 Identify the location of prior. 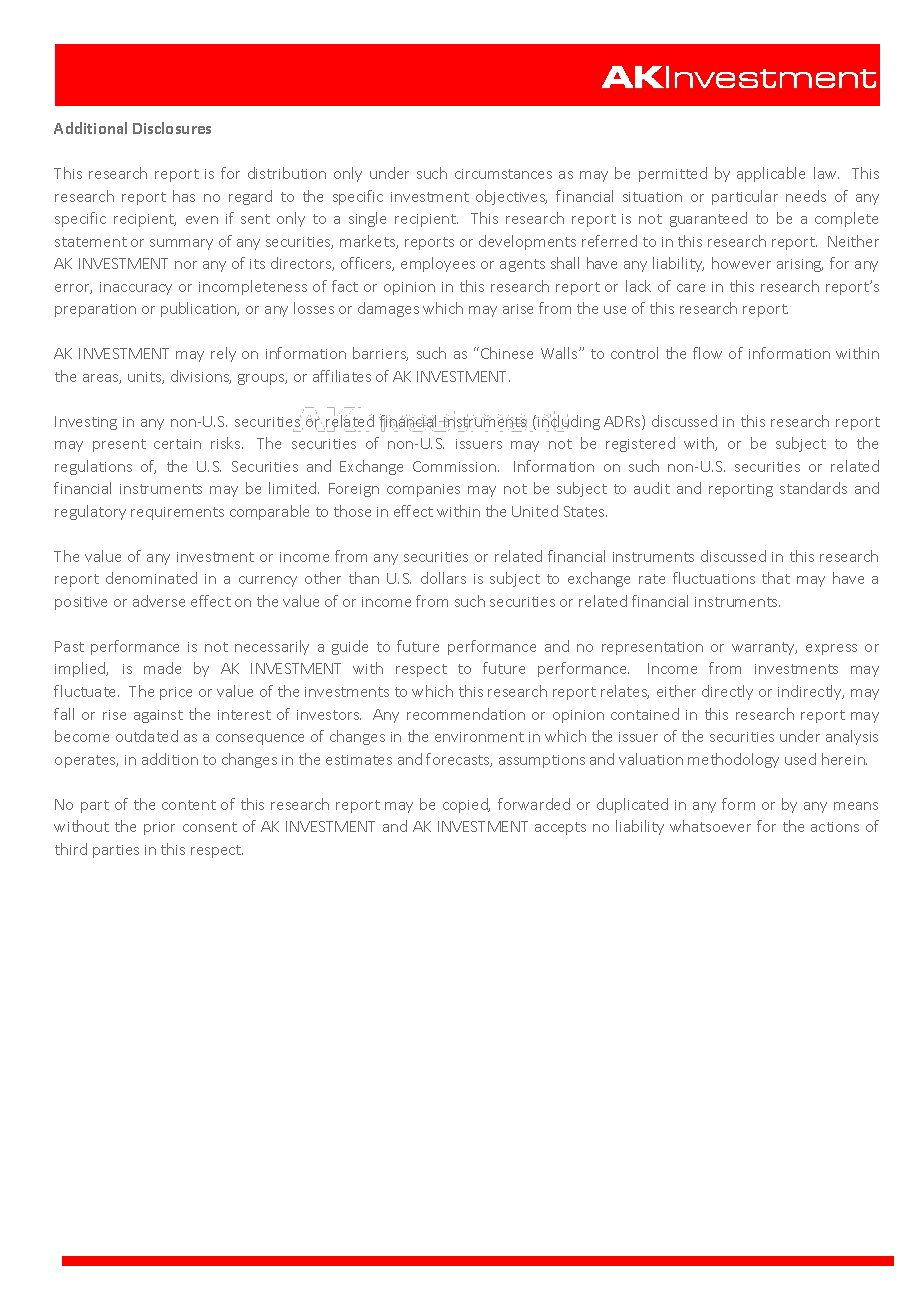
(159, 828).
